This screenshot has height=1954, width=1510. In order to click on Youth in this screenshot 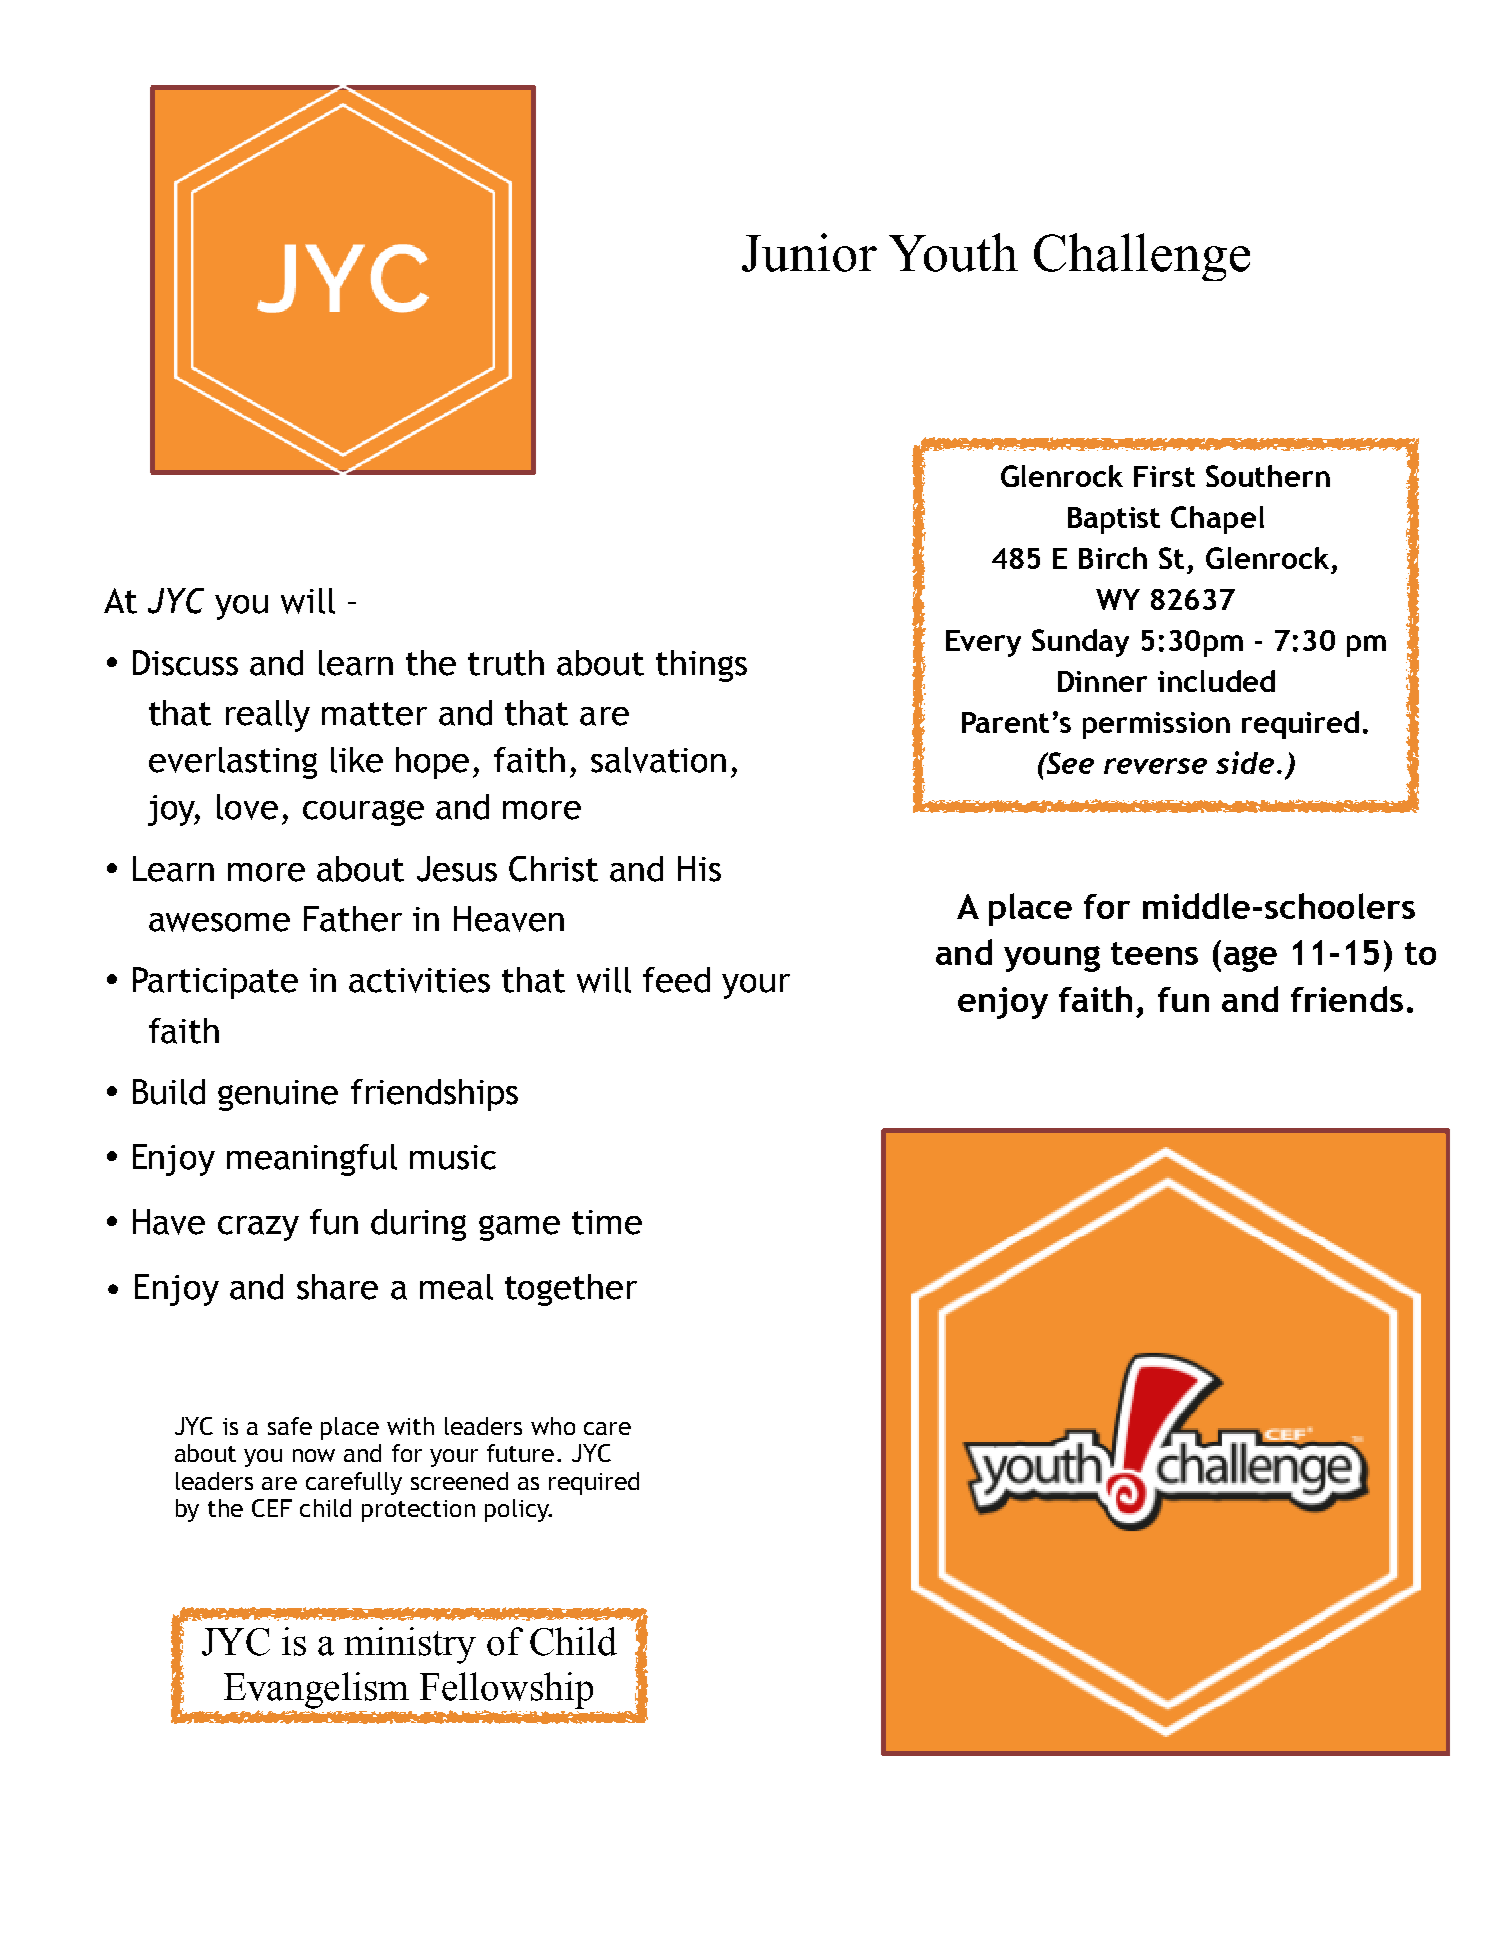, I will do `click(953, 252)`.
